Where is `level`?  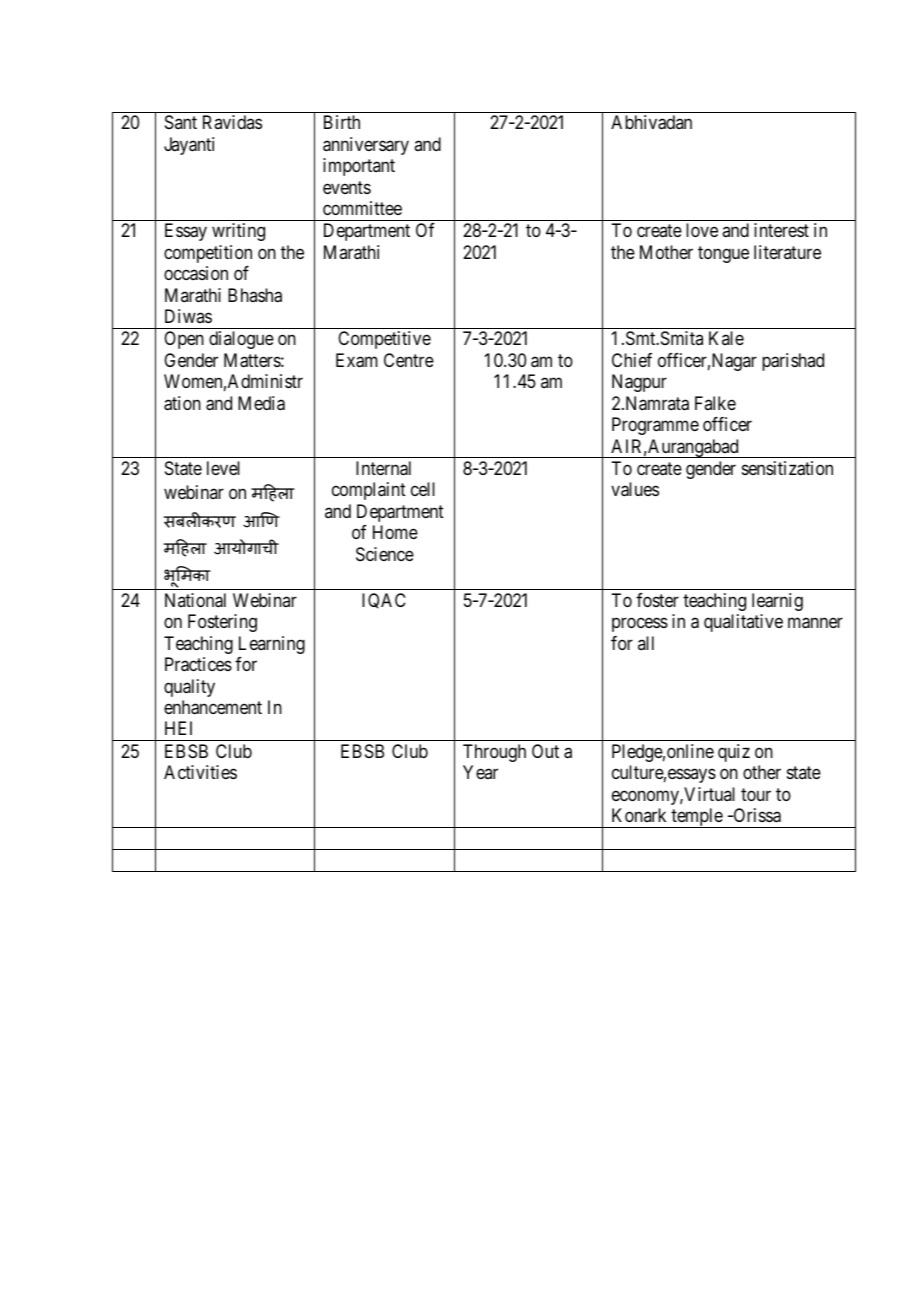 level is located at coordinates (223, 468).
